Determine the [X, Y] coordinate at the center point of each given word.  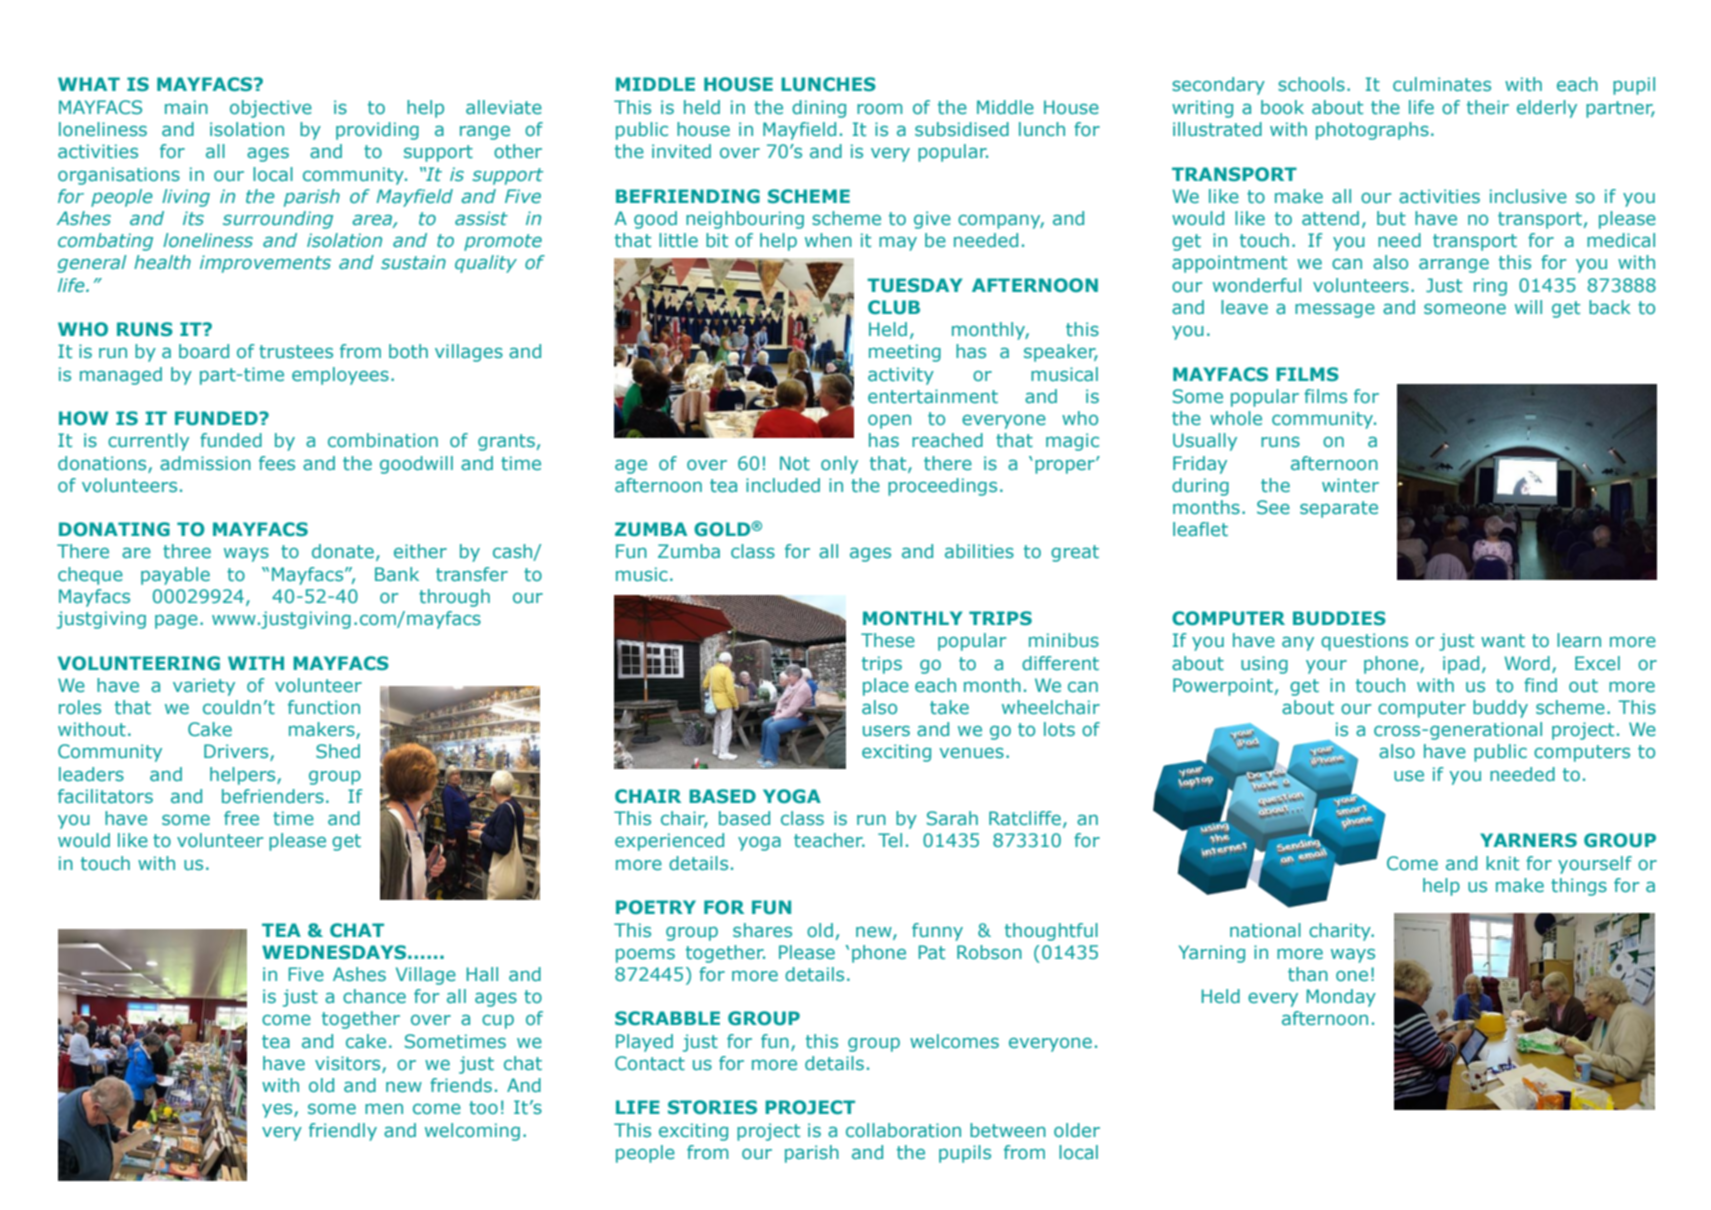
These [888, 640]
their [1488, 107]
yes [278, 1111]
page [176, 622]
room [879, 109]
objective [271, 109]
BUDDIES [1339, 618]
